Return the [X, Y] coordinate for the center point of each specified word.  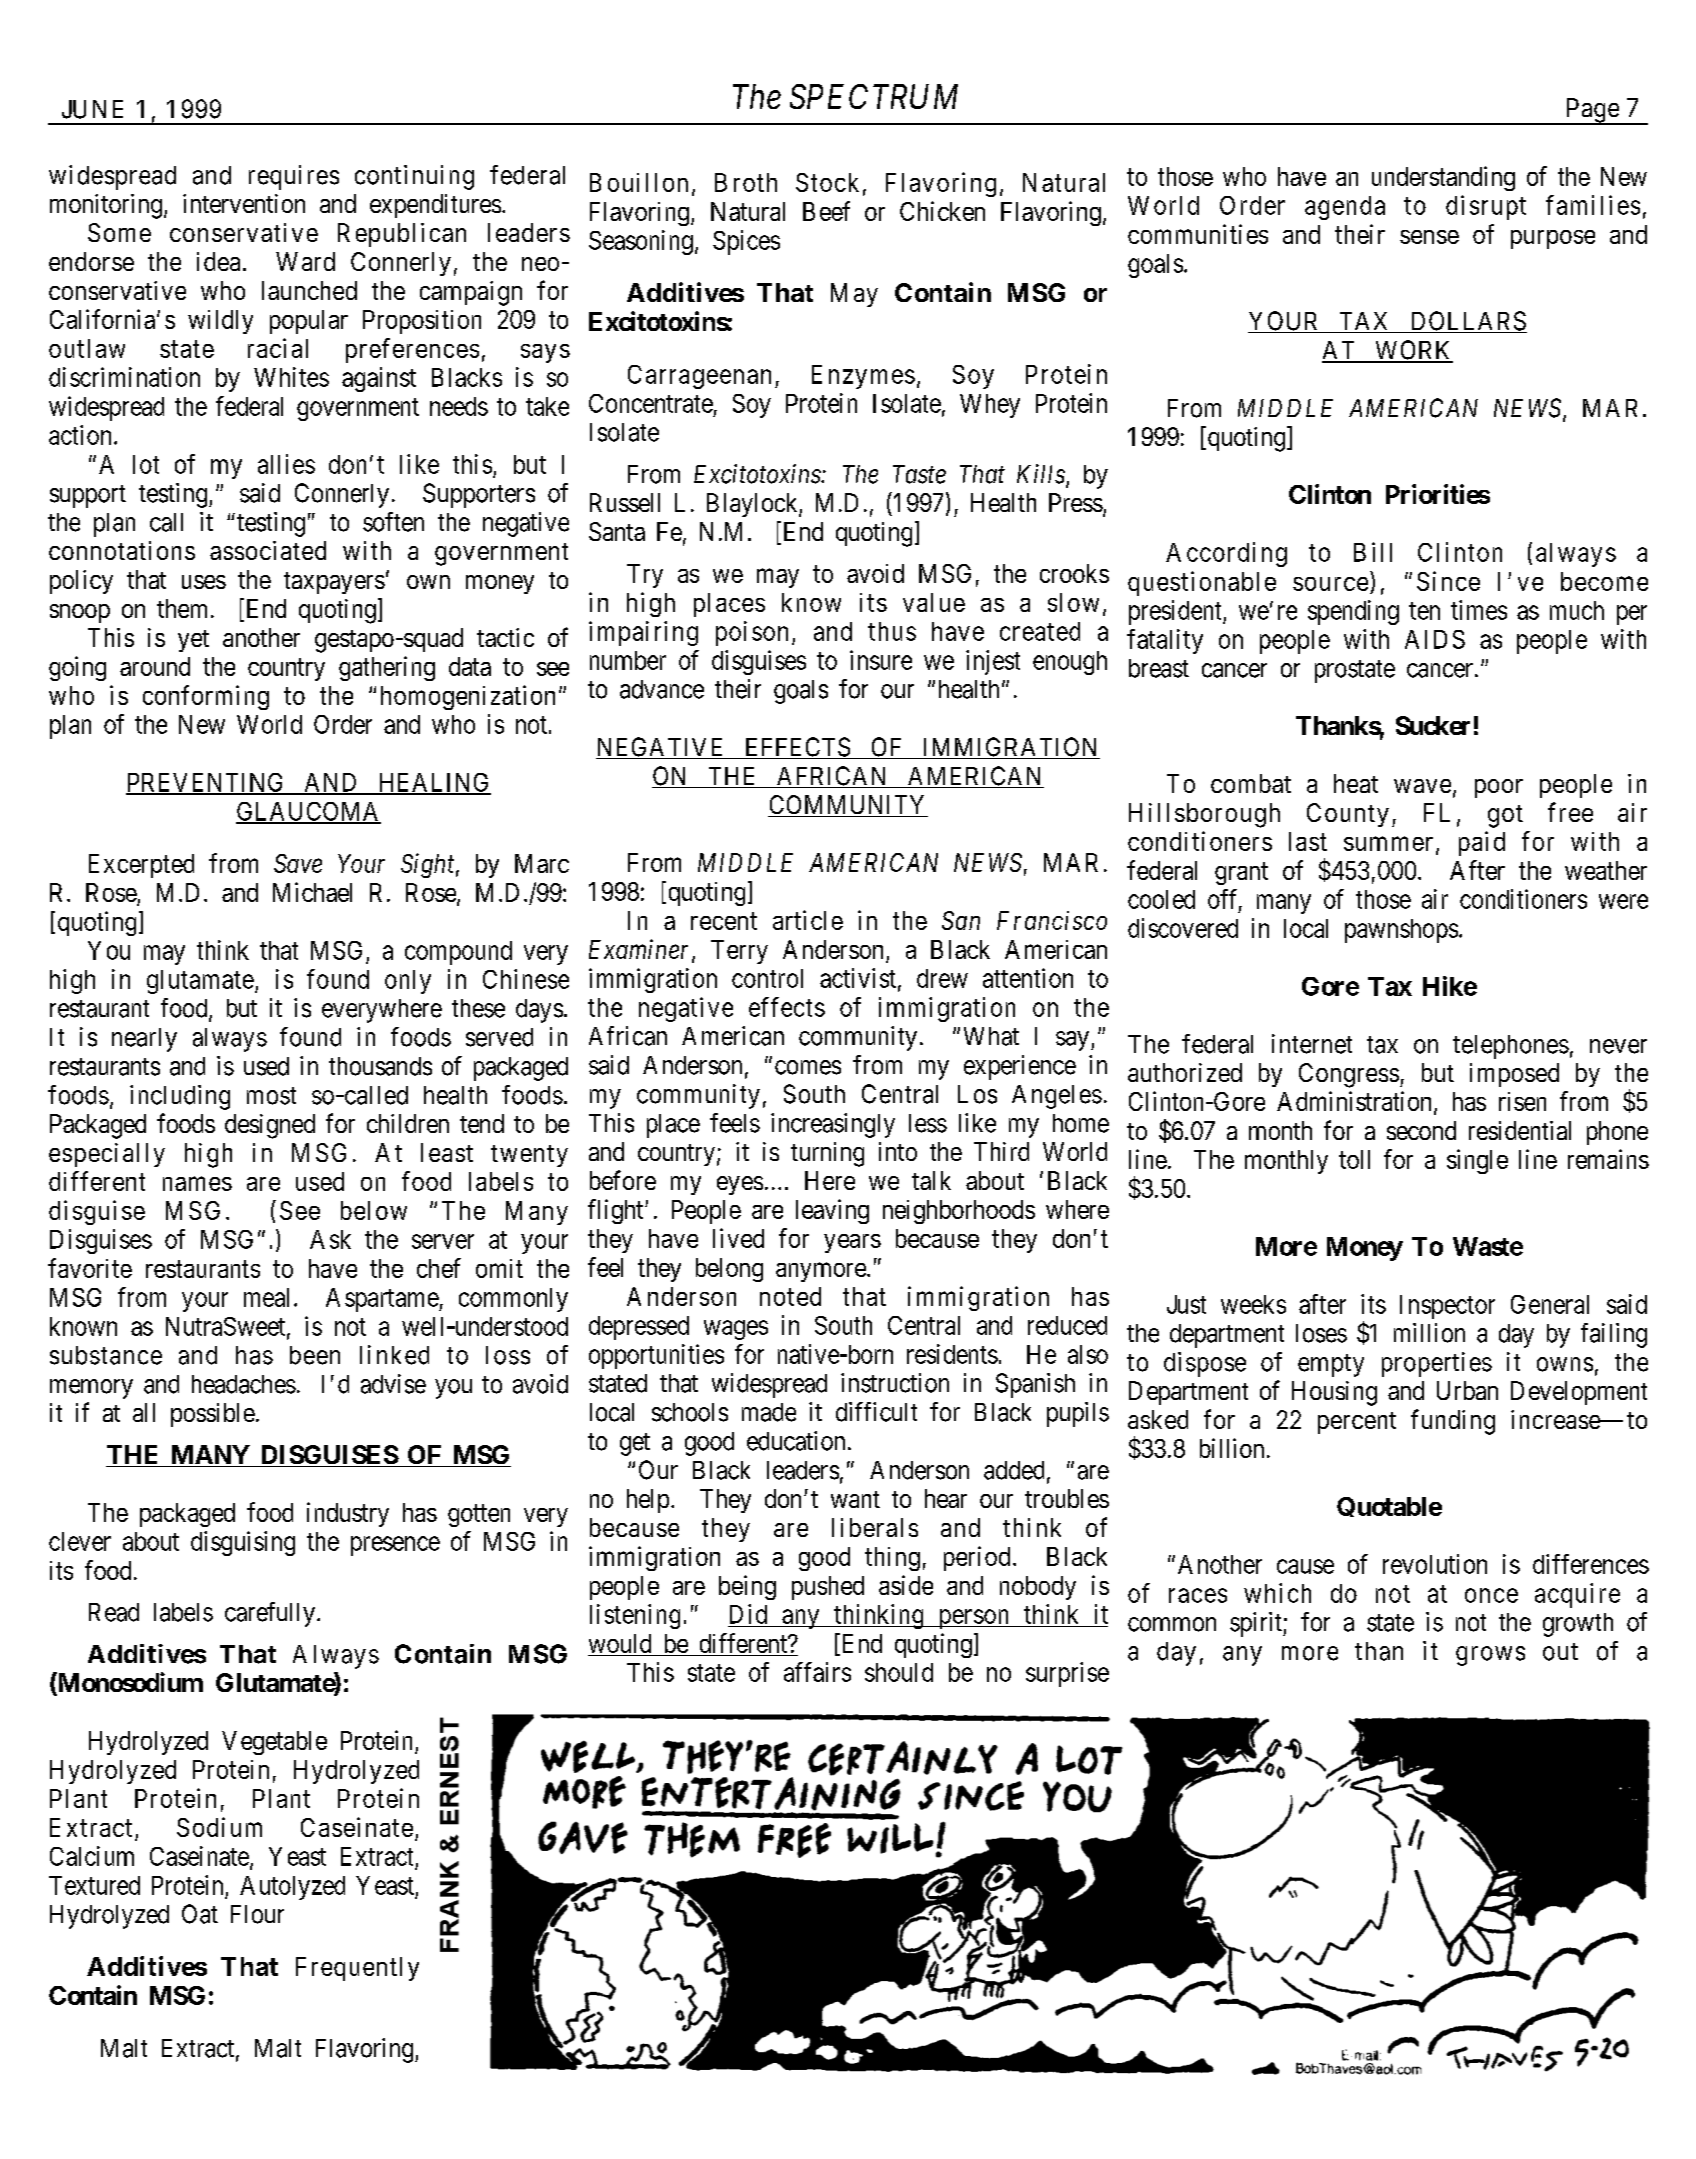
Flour [257, 1914]
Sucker [1433, 725]
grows [1490, 1656]
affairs [817, 1672]
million [1429, 1333]
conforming [206, 697]
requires [294, 177]
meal [266, 1297]
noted [790, 1296]
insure [881, 660]
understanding [1443, 178]
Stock [827, 182]
